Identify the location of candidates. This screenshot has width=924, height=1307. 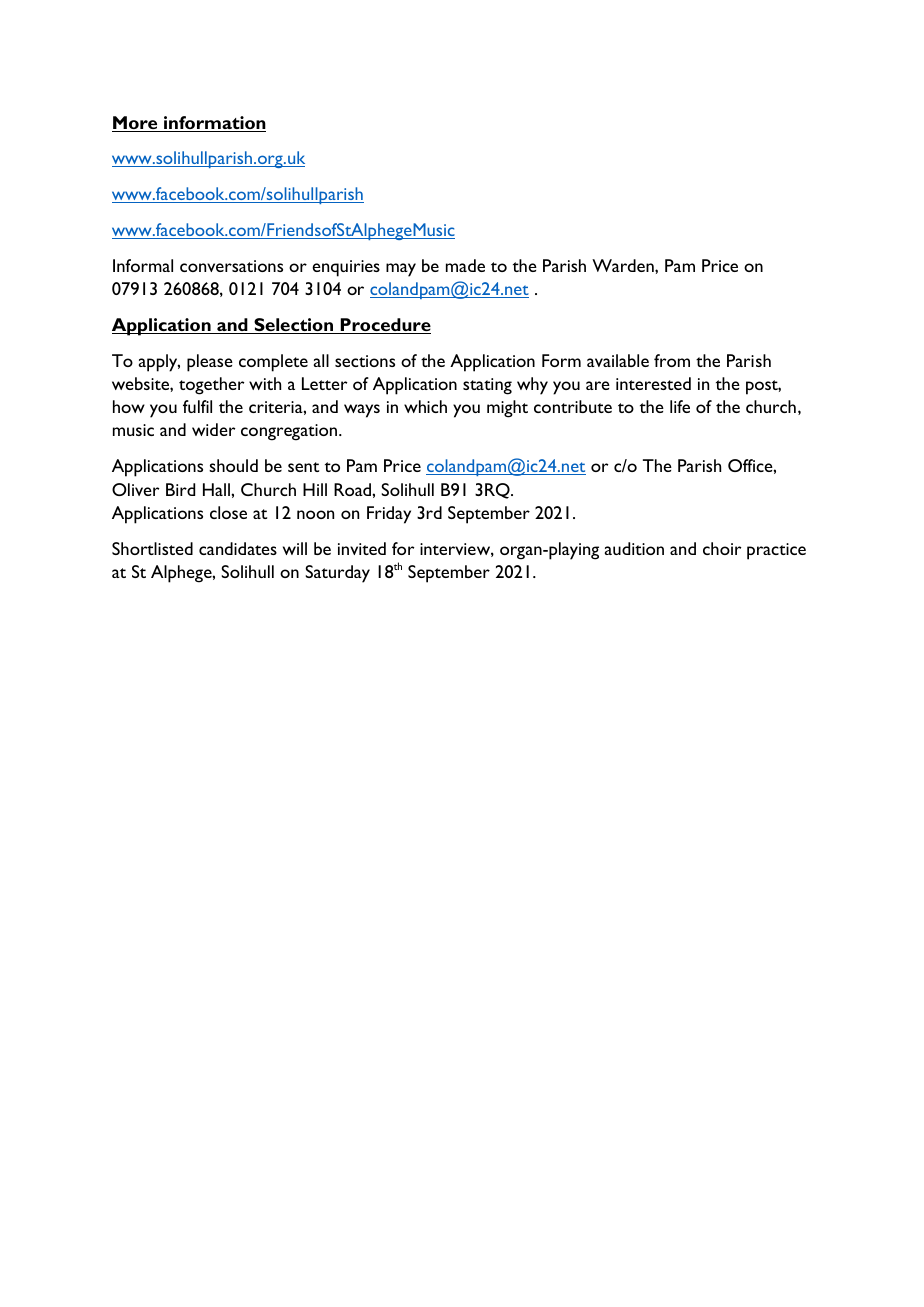
(238, 548).
